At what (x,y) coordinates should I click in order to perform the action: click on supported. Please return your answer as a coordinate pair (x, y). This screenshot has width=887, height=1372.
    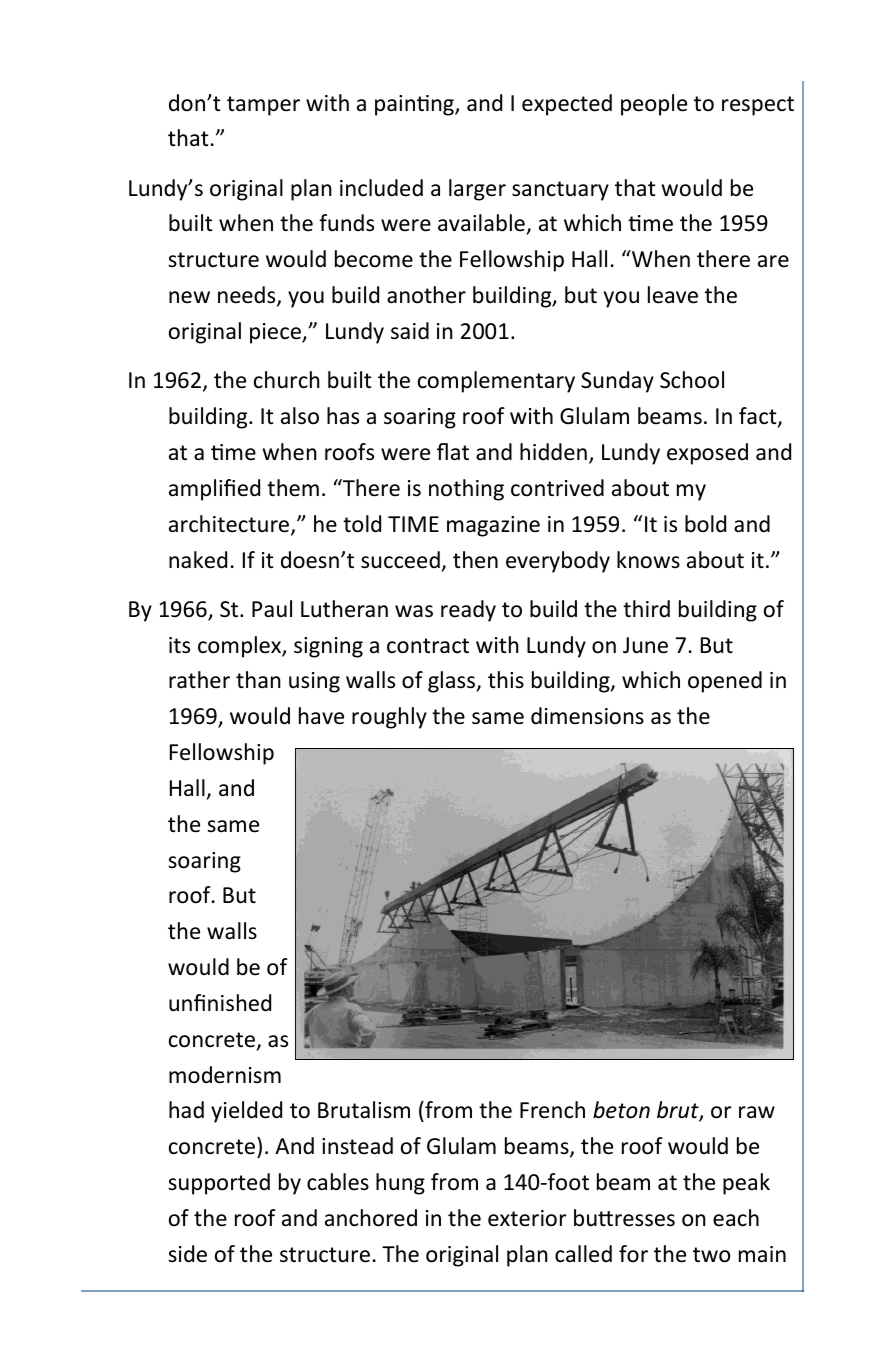
    Looking at the image, I should click on (219, 1184).
